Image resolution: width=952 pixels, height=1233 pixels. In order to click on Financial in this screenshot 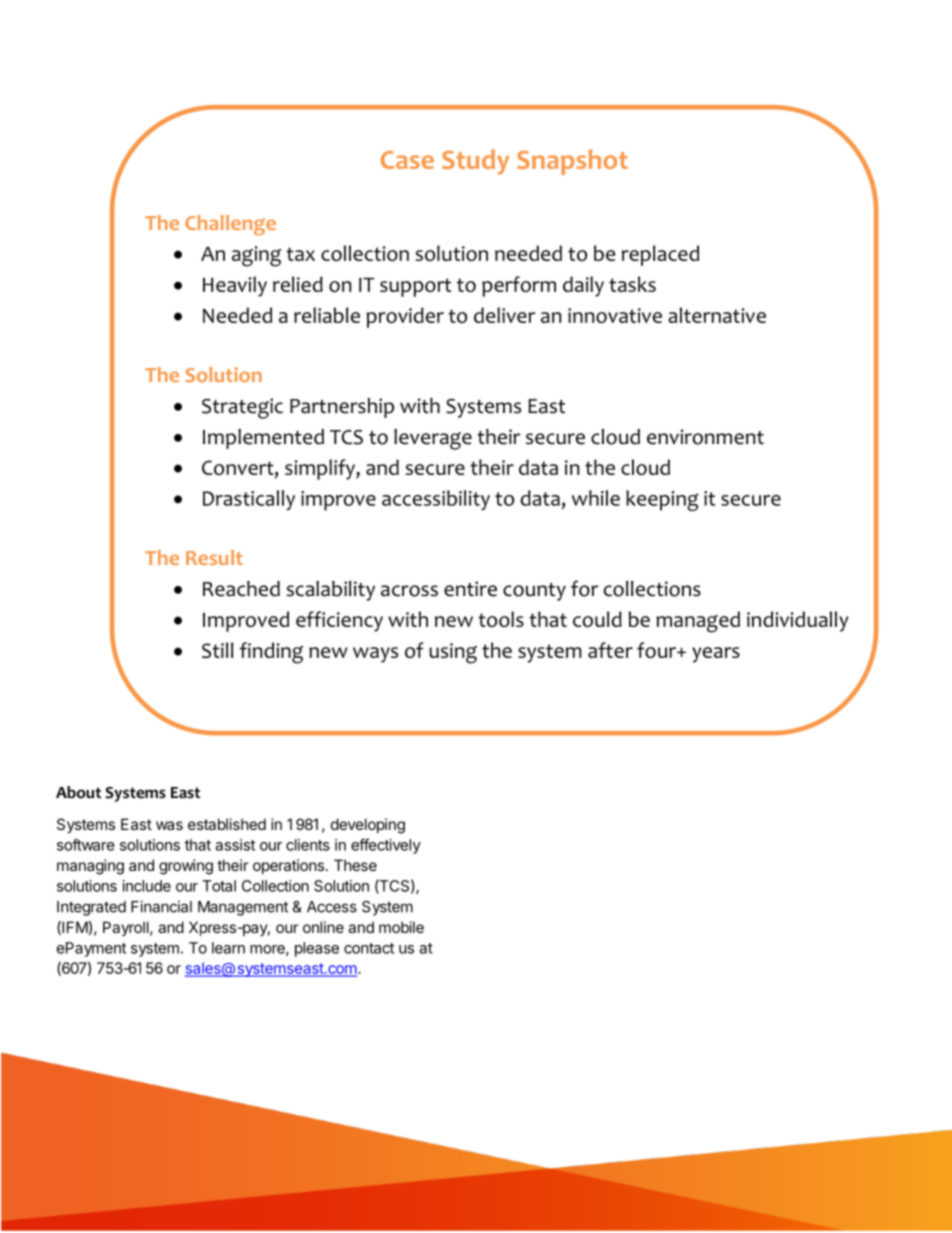, I will do `click(161, 906)`.
